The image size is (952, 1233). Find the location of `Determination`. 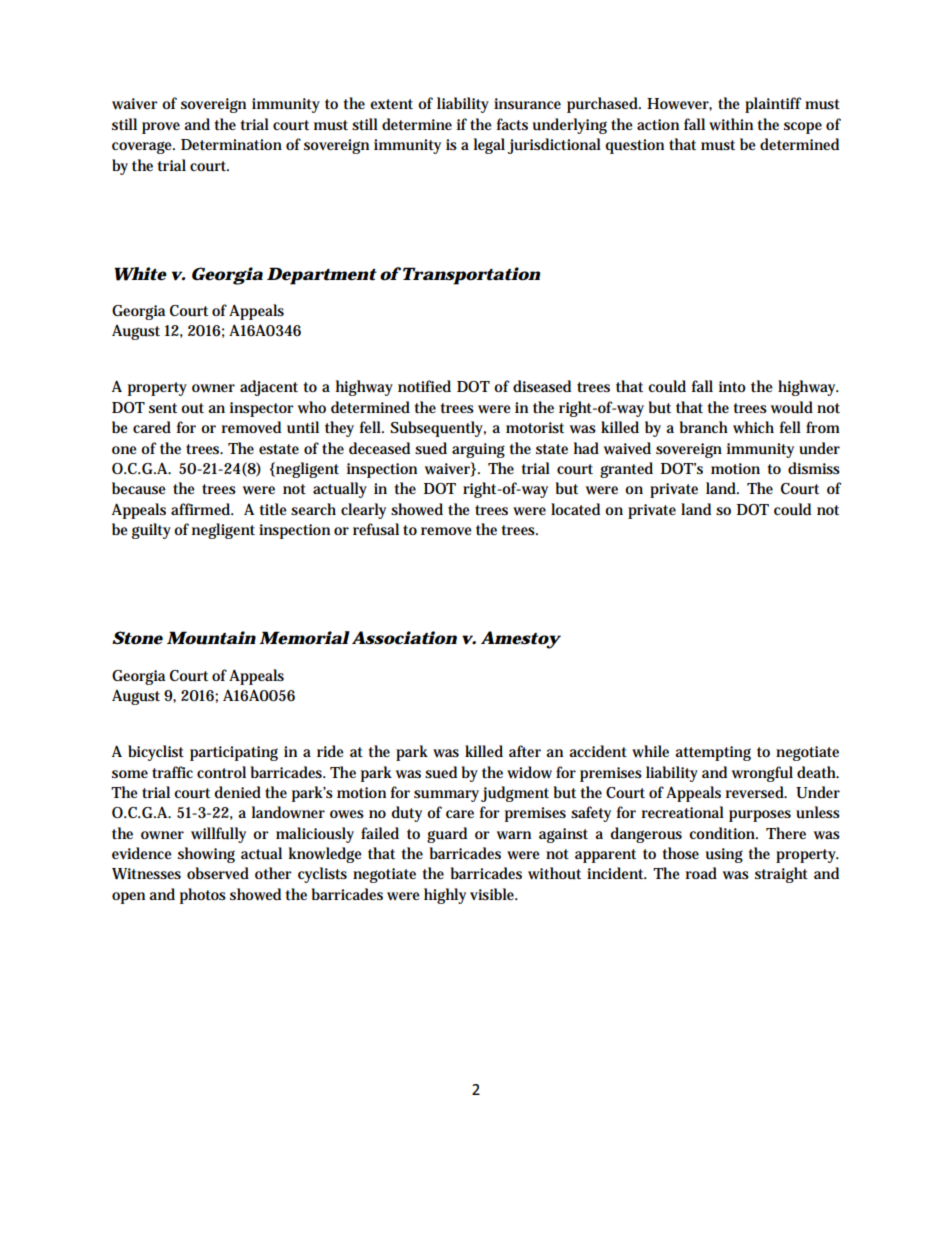

Determination is located at coordinates (231, 144).
